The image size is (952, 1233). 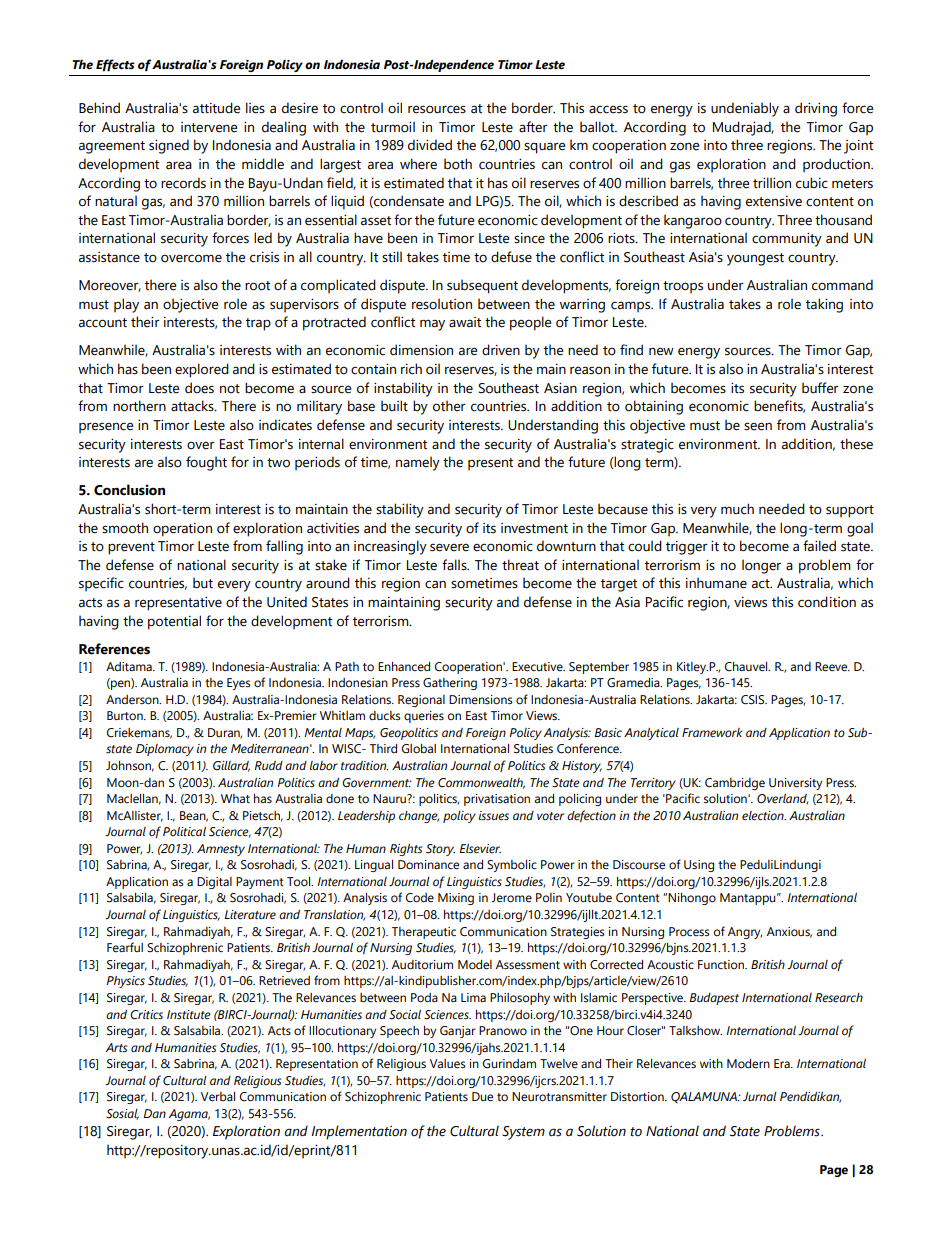 What do you see at coordinates (203, 583) in the screenshot?
I see `but` at bounding box center [203, 583].
